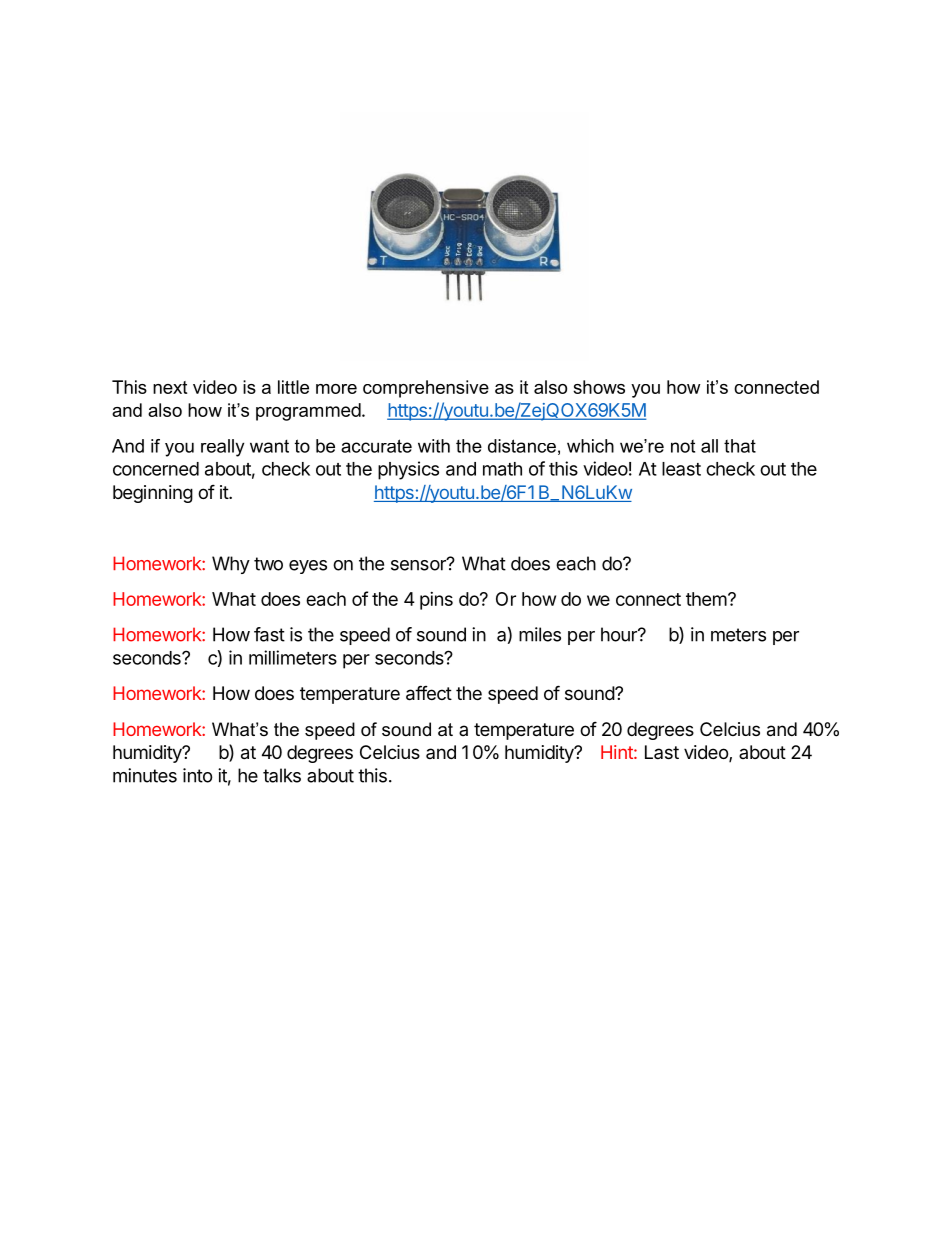 This image has height=1233, width=952. I want to click on into, so click(198, 775).
